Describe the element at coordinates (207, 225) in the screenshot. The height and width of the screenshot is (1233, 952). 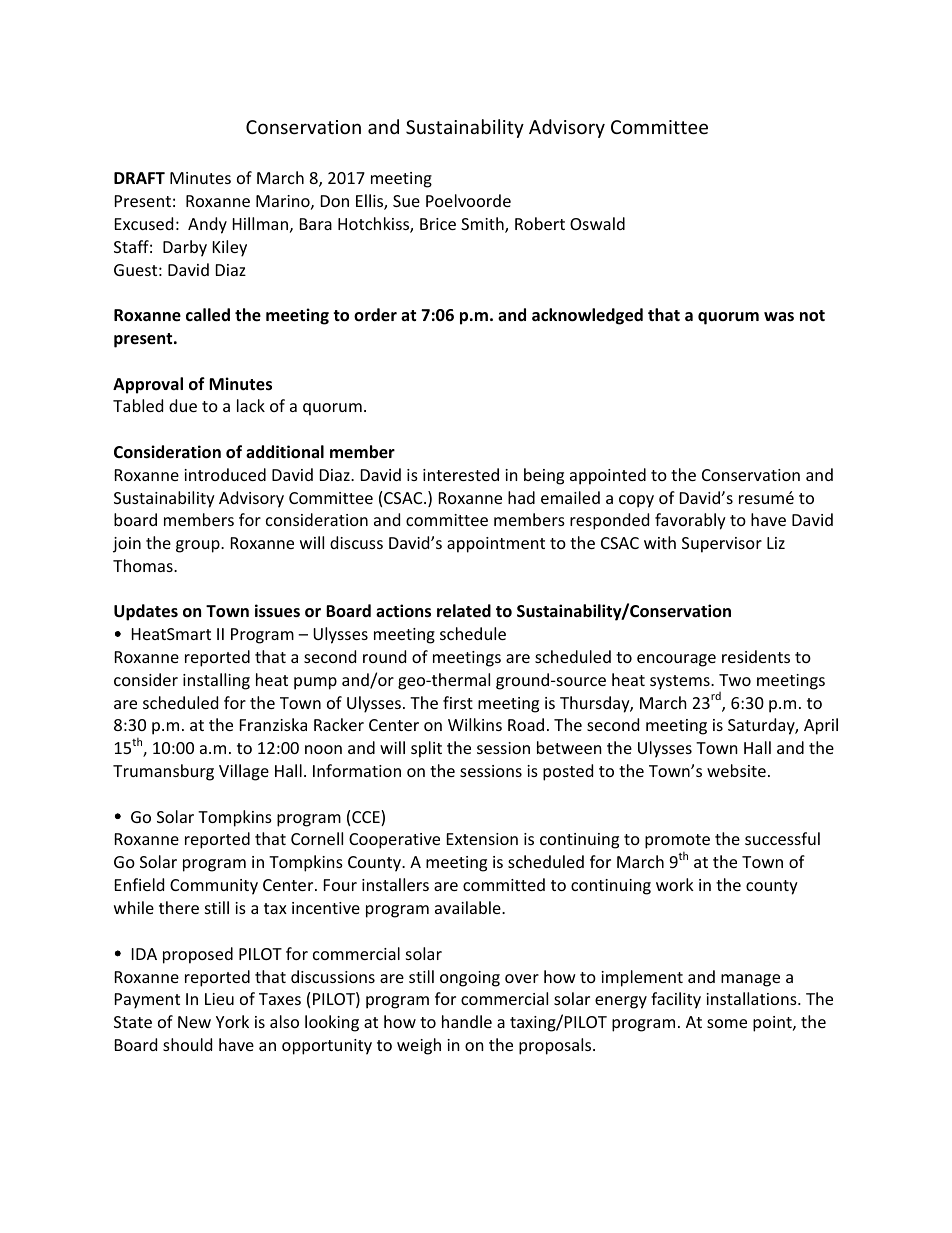
I see `Andy` at that location.
